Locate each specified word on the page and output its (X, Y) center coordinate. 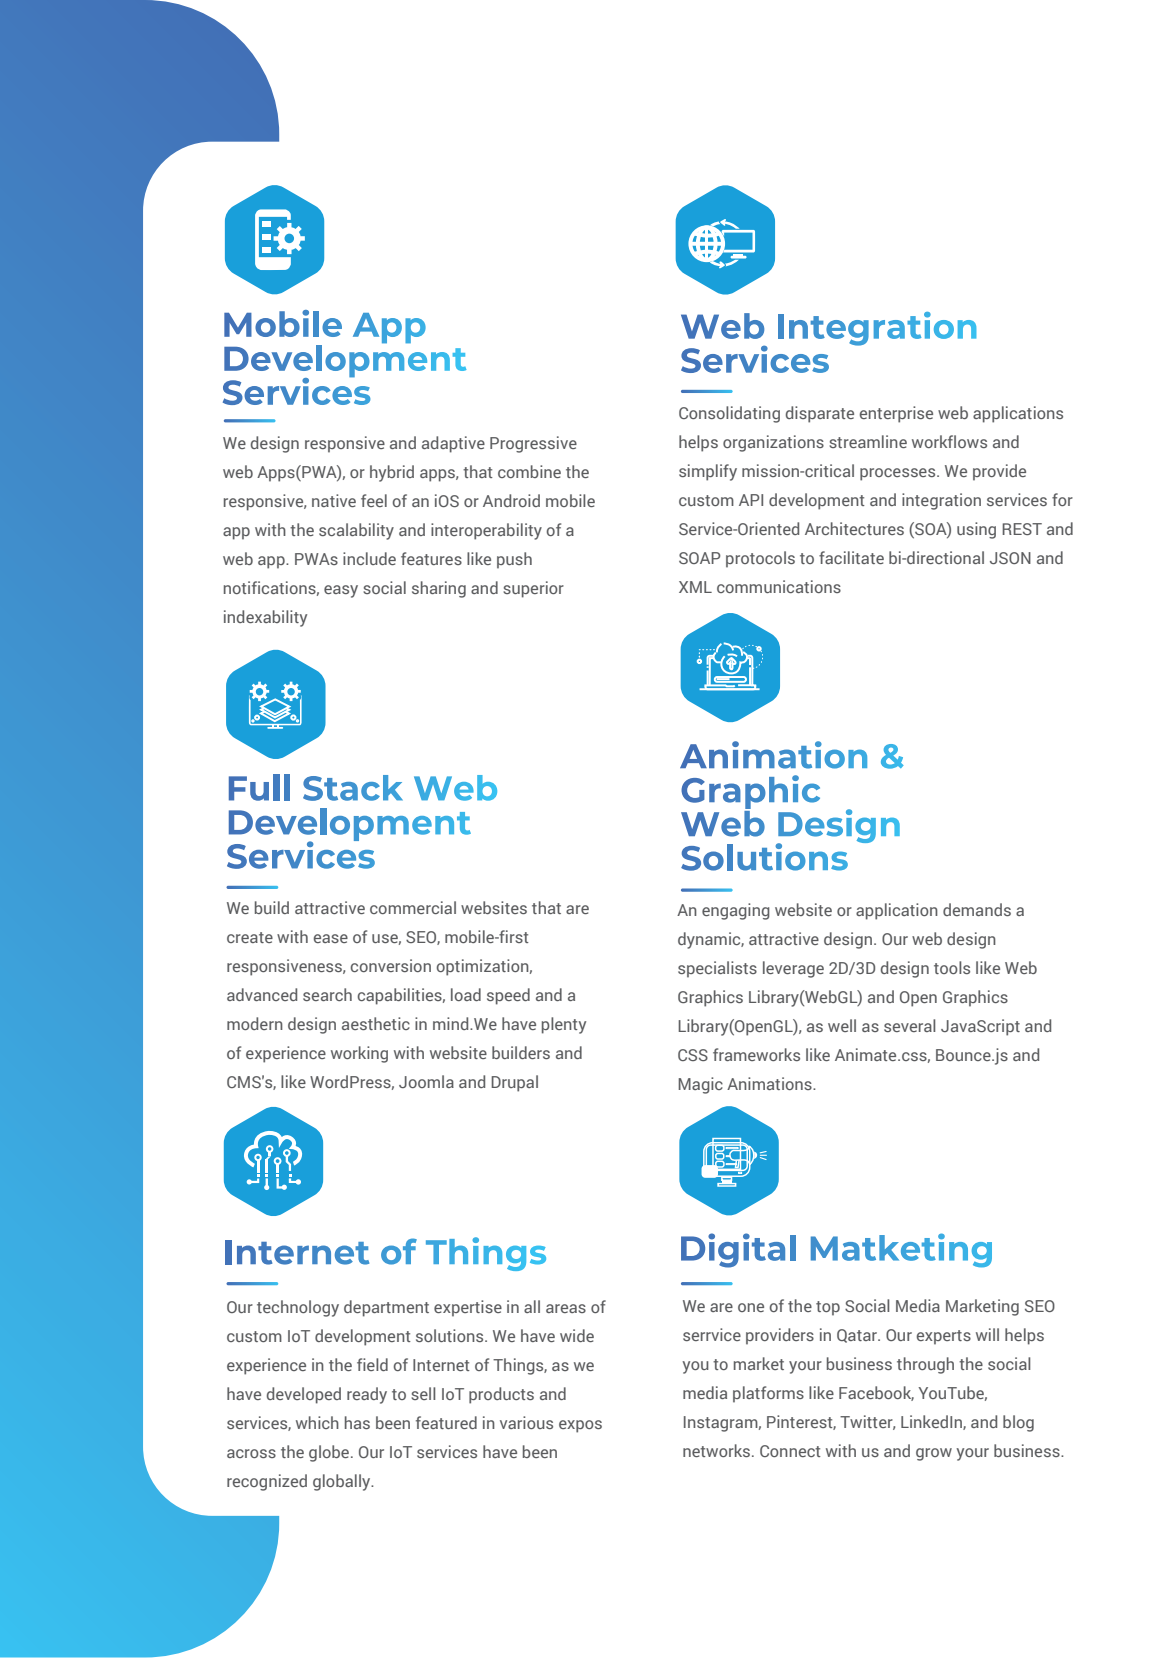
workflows (949, 441)
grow (934, 1454)
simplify (708, 472)
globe (330, 1453)
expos (580, 1426)
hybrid (392, 473)
